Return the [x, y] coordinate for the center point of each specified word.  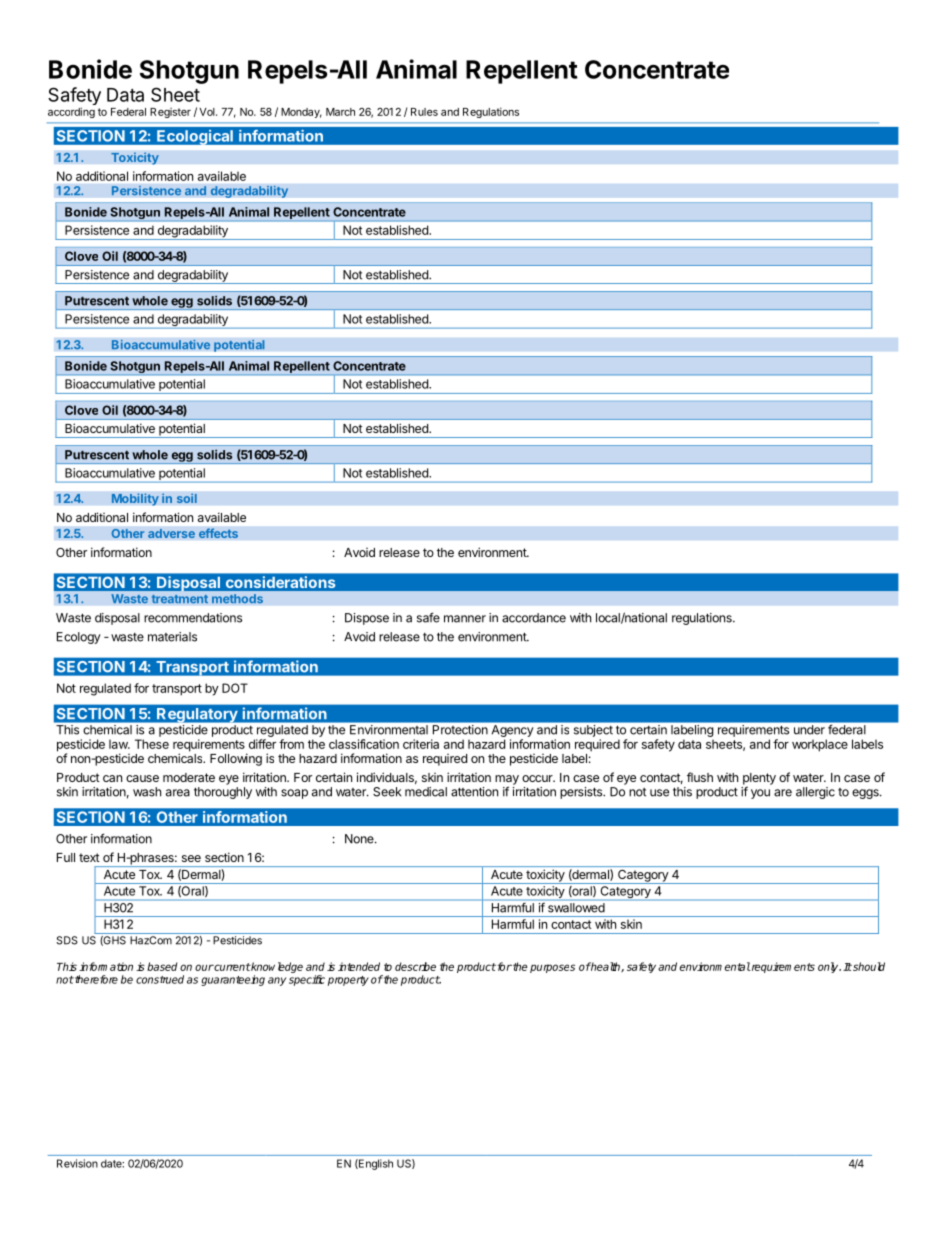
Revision [77, 1163]
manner [465, 619]
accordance [534, 618]
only [829, 967]
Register [170, 113]
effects [218, 533]
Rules [424, 112]
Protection [460, 729]
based [162, 966]
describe [415, 966]
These [152, 744]
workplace [820, 745]
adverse [171, 533]
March [340, 112]
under [809, 729]
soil [186, 498]
